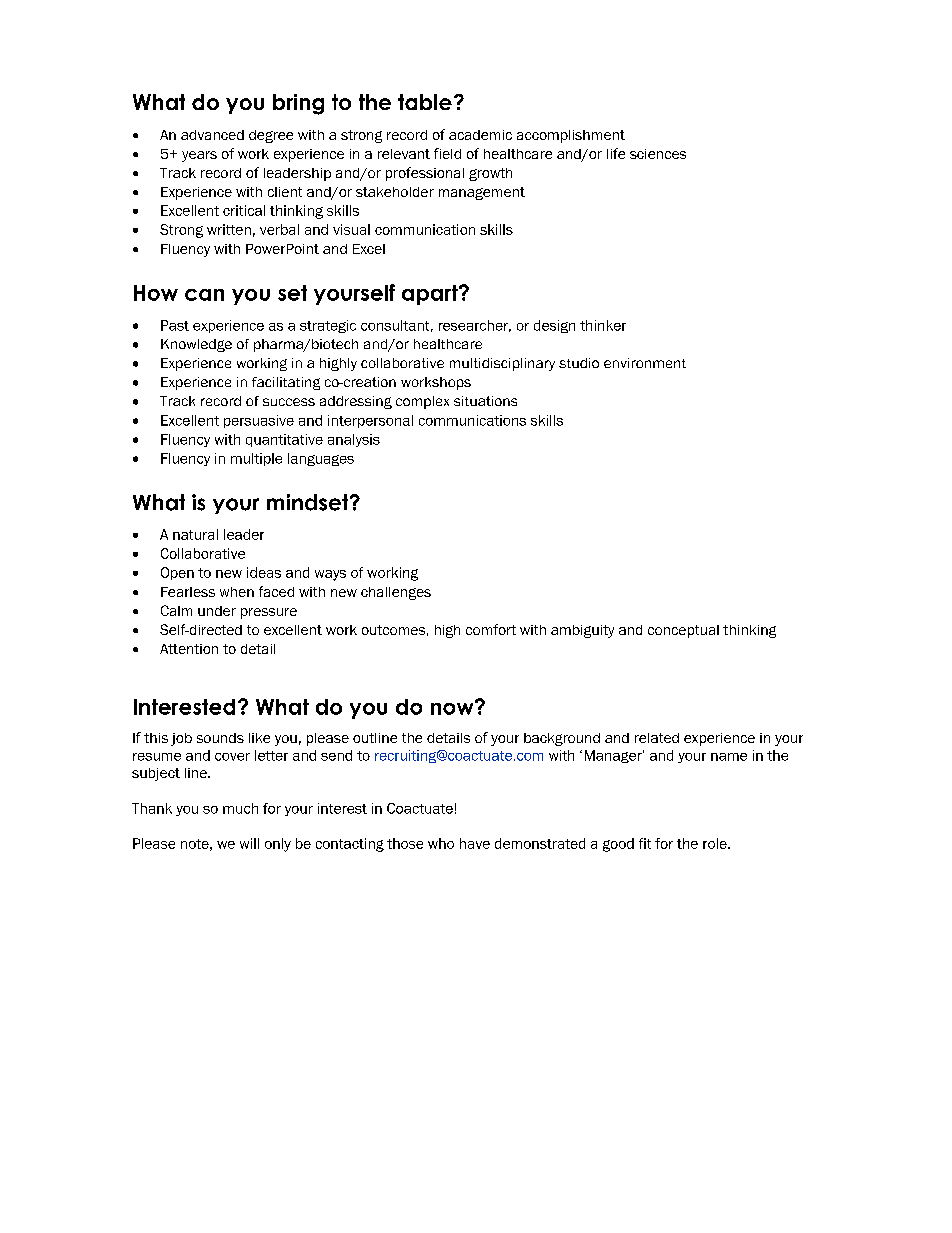  I want to click on Attention, so click(189, 649).
